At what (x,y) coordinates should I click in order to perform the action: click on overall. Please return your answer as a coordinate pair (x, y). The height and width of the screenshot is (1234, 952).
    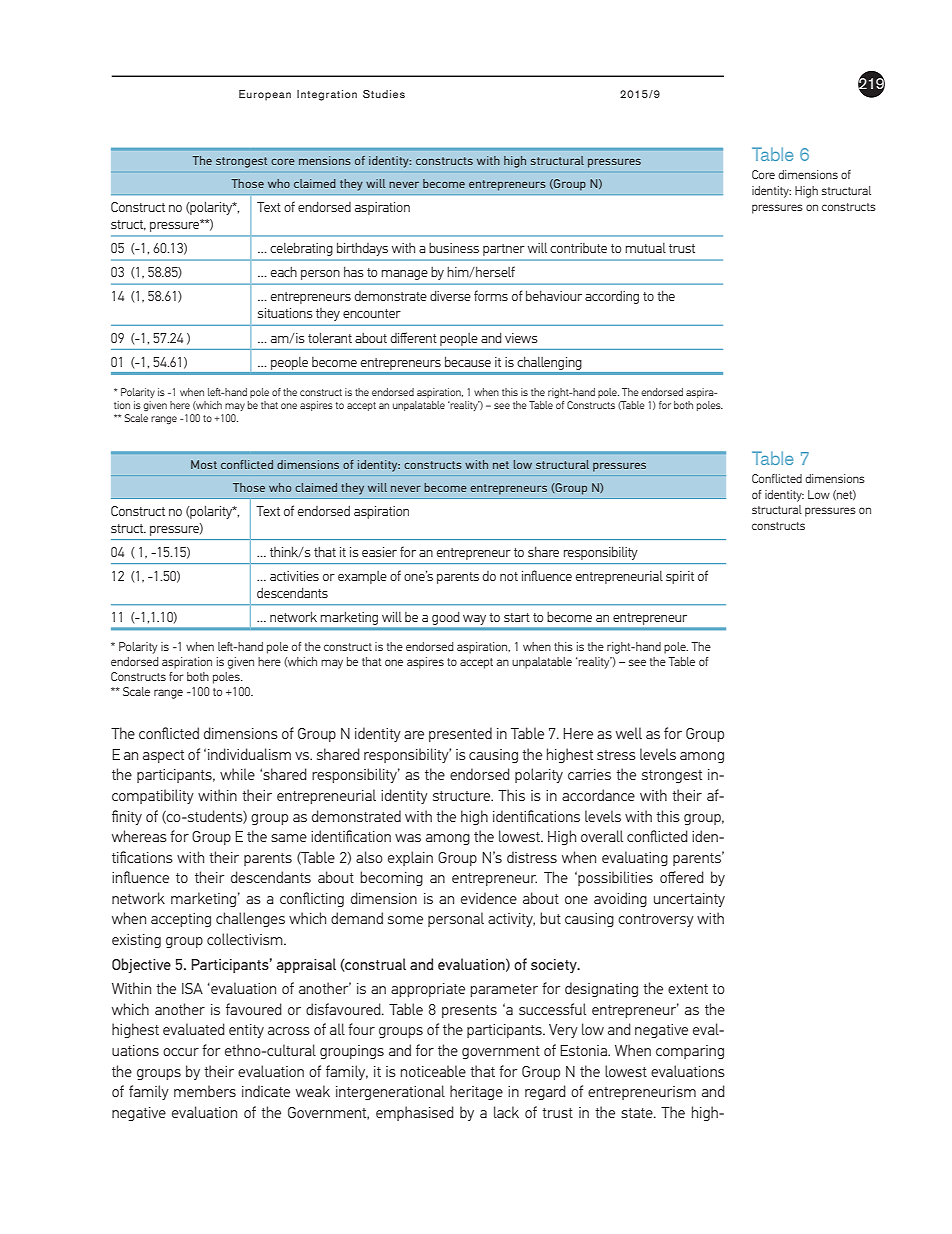
    Looking at the image, I should click on (602, 836).
